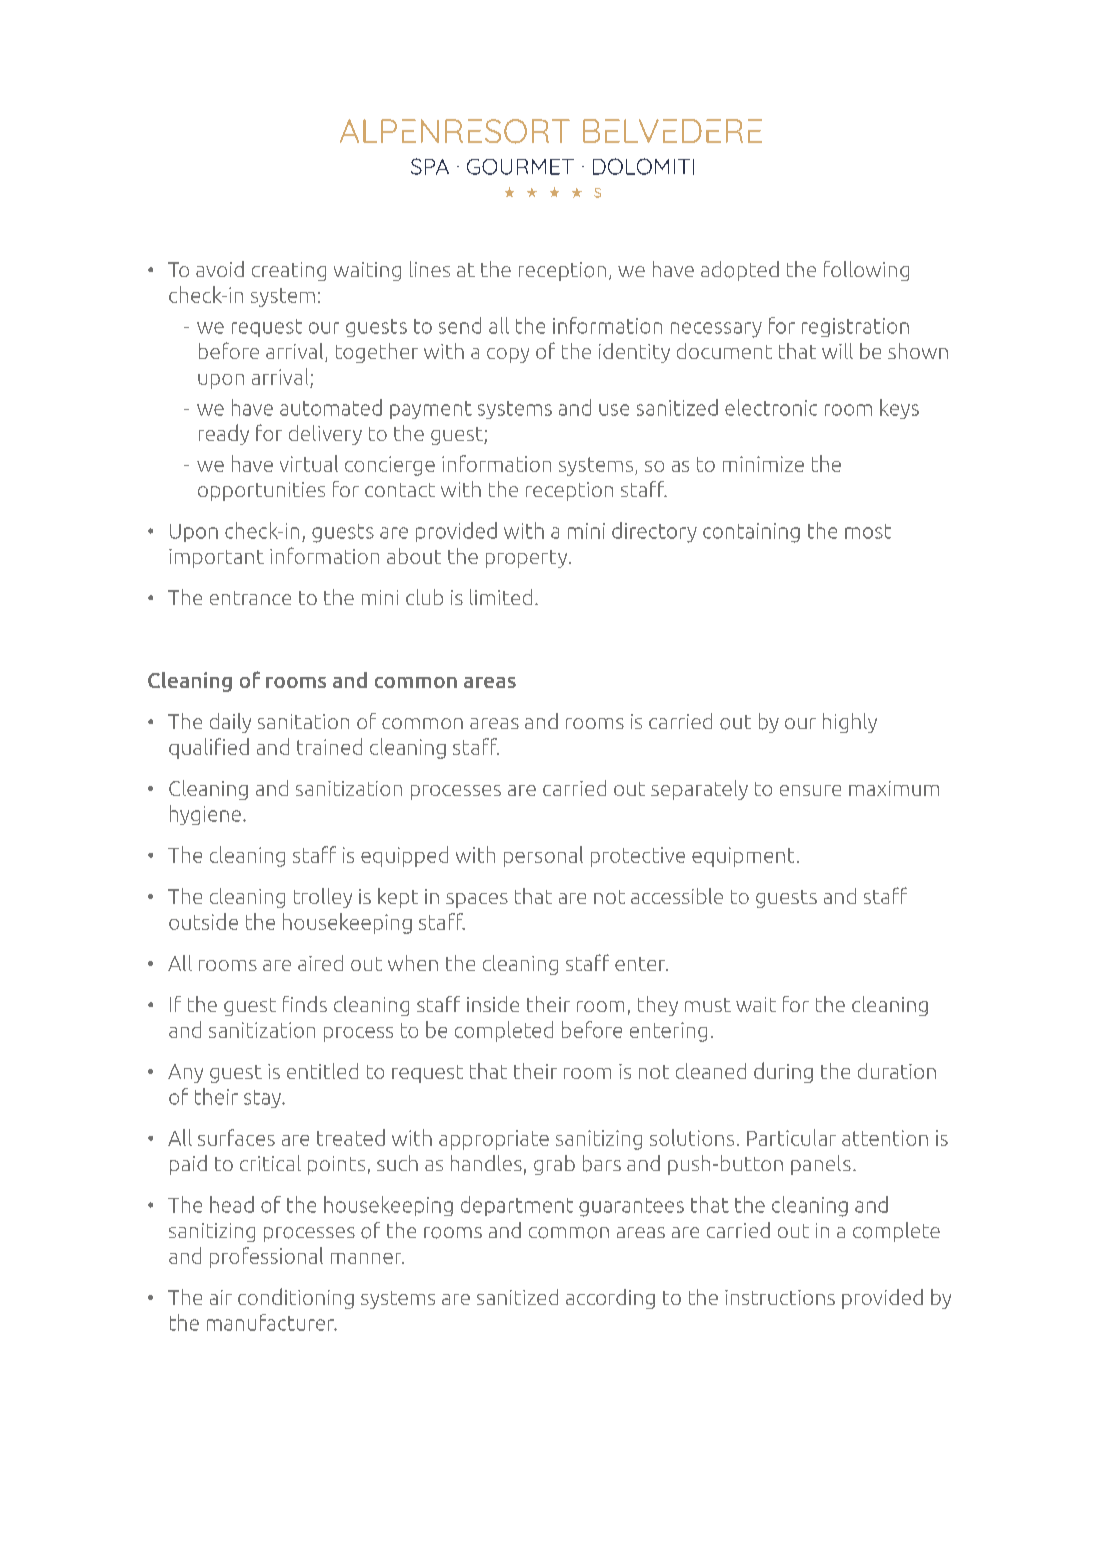 This screenshot has height=1558, width=1102. What do you see at coordinates (289, 271) in the screenshot?
I see `creating` at bounding box center [289, 271].
